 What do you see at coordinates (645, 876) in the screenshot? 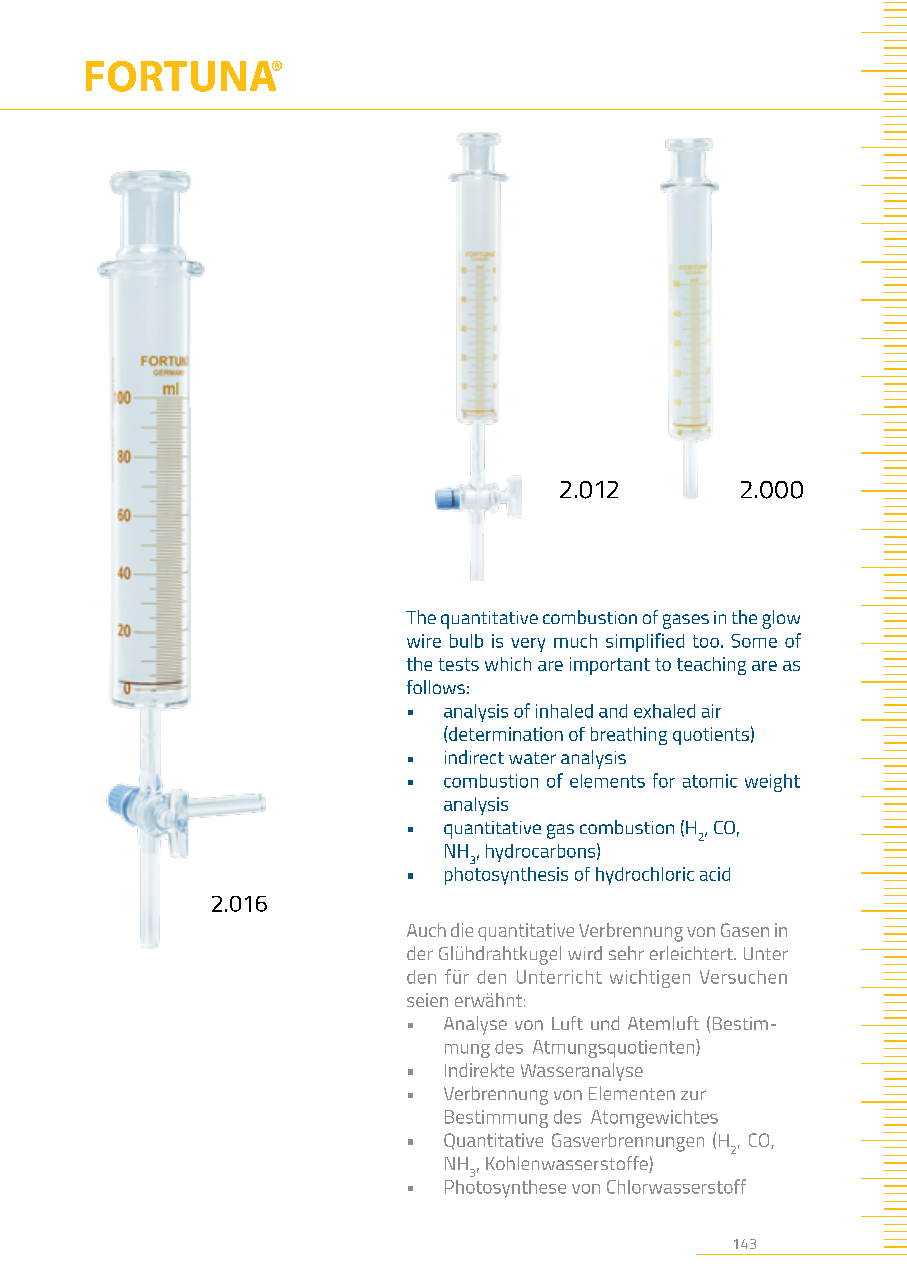
I see `hydrochloric` at bounding box center [645, 876].
